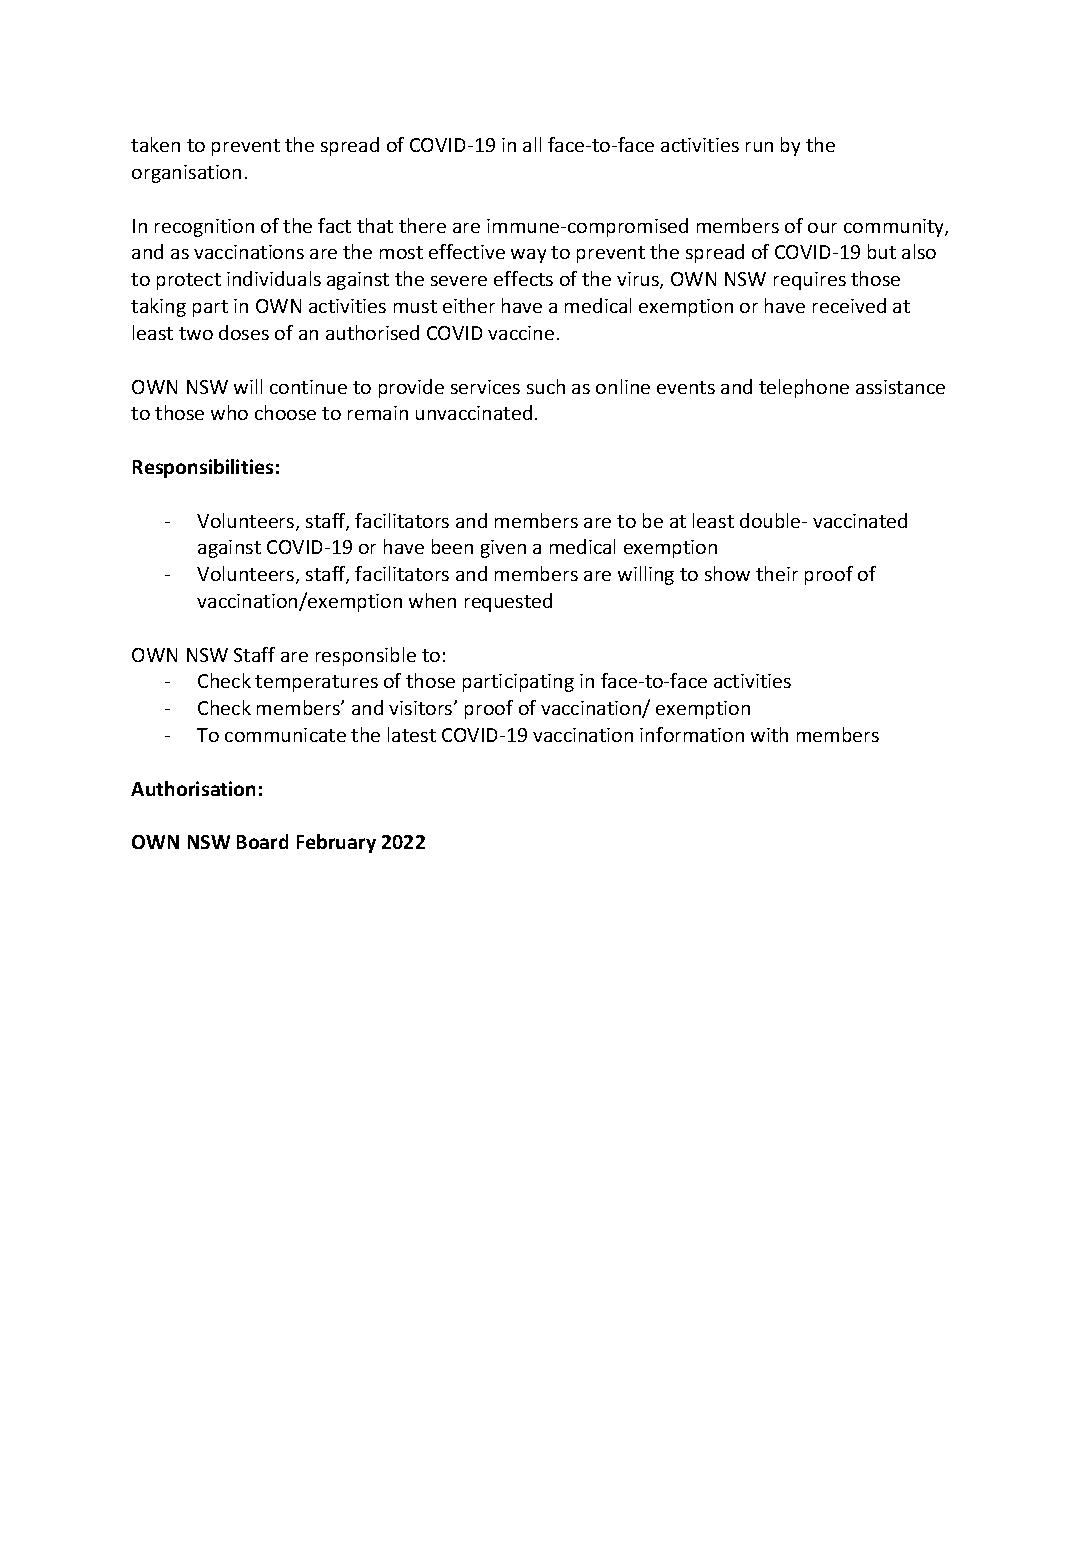 This screenshot has width=1089, height=1541. I want to click on Board, so click(262, 841).
